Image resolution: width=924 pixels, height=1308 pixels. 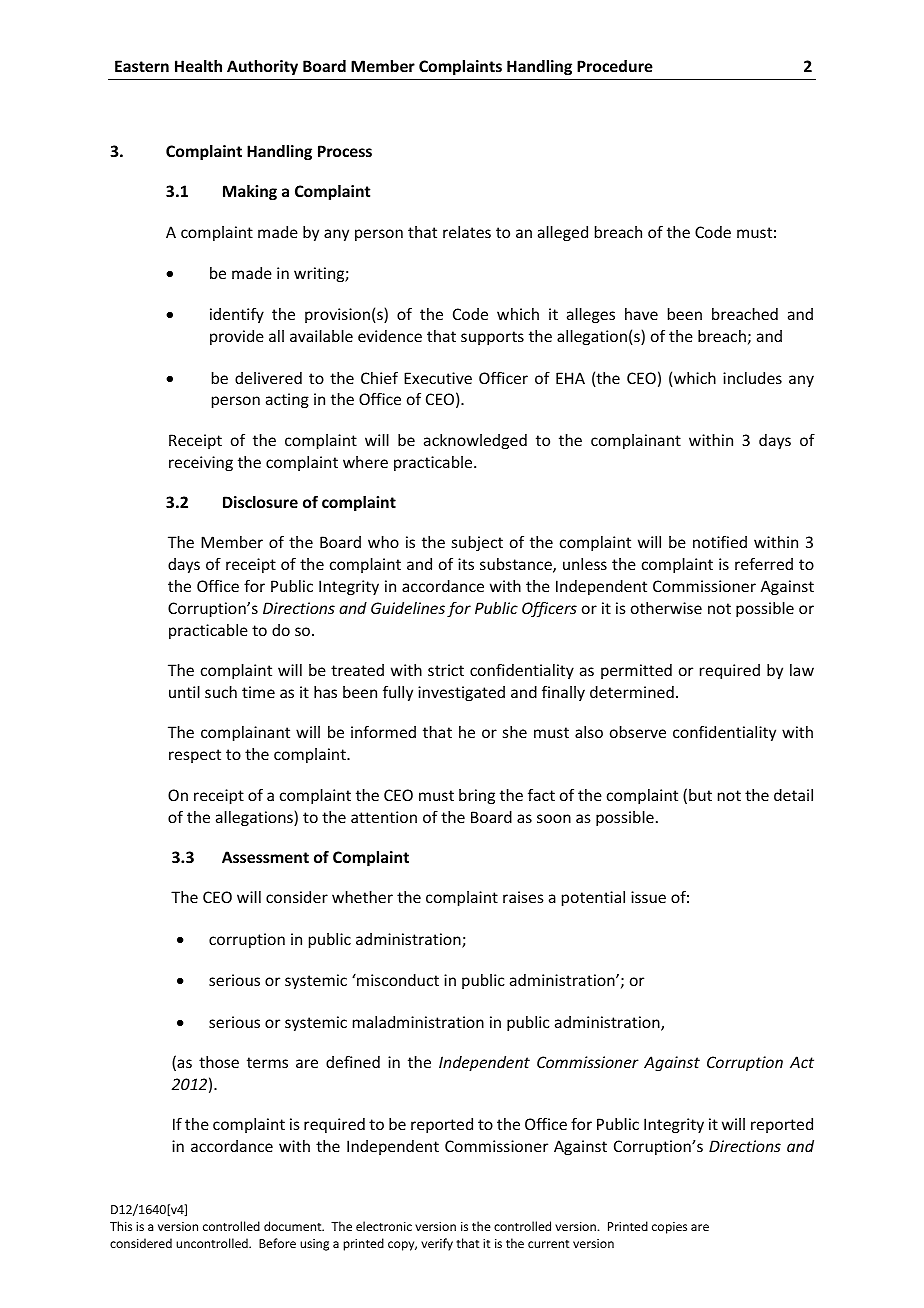 I want to click on This, so click(x=121, y=1226).
